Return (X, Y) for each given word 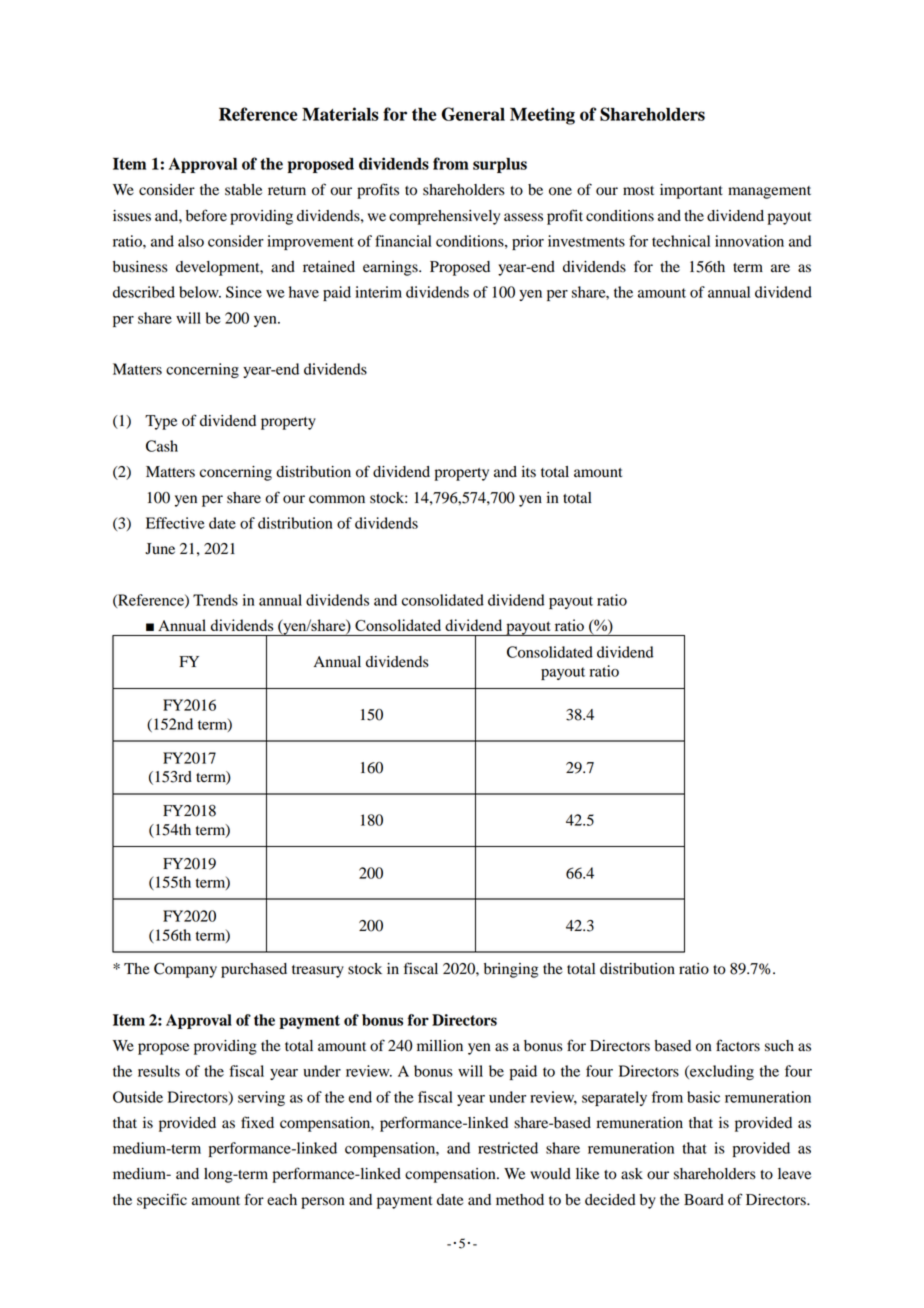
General (473, 114)
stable (243, 190)
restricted (508, 1148)
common (337, 499)
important (691, 191)
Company (185, 970)
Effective (175, 523)
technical (681, 241)
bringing (511, 970)
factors (738, 1045)
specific (162, 1201)
